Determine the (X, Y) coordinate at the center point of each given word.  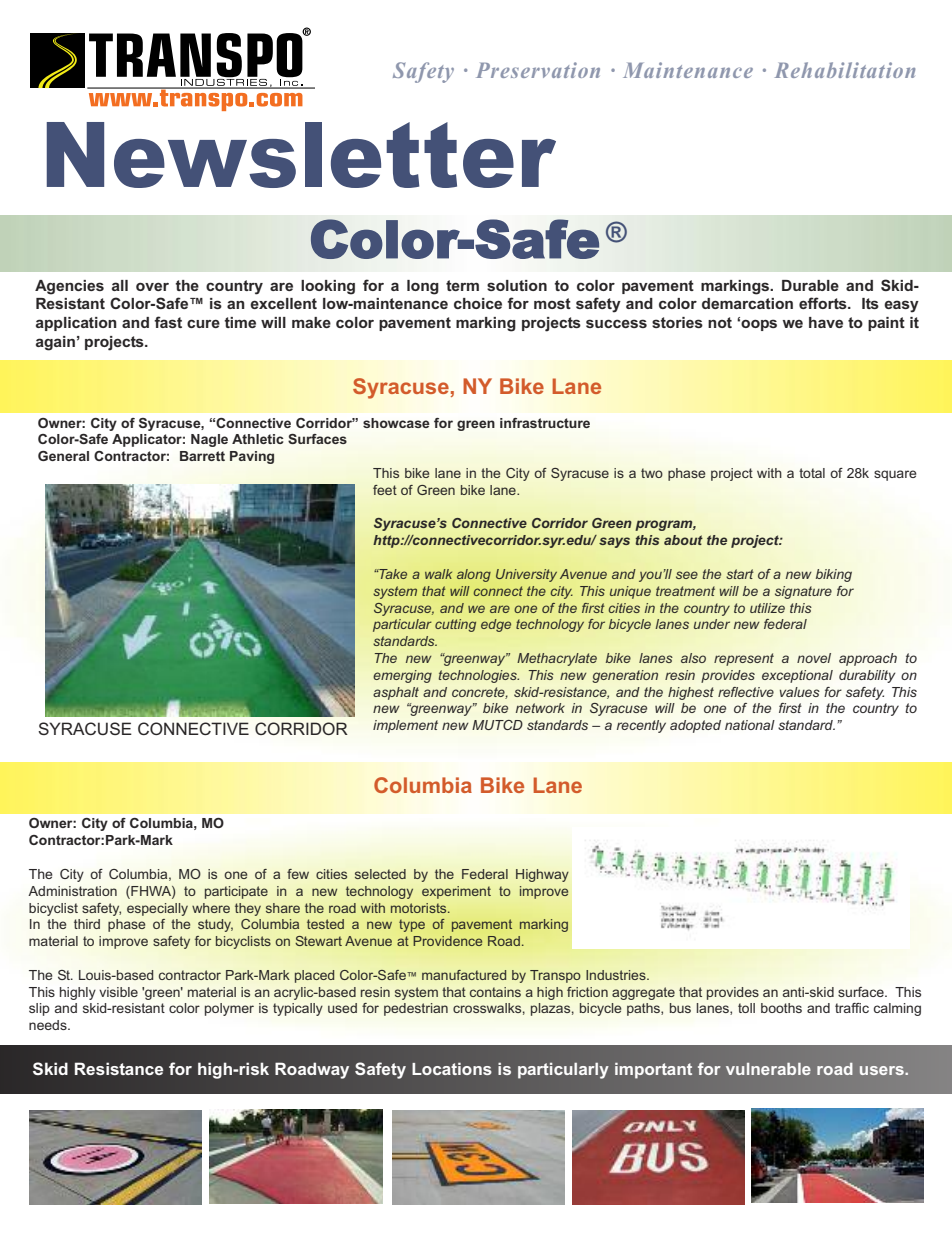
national (750, 725)
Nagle (209, 440)
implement (405, 726)
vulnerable (768, 1069)
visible (118, 992)
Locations (452, 1068)
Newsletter (301, 155)
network (540, 708)
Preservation (538, 70)
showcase (396, 423)
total (812, 473)
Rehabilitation (845, 70)
